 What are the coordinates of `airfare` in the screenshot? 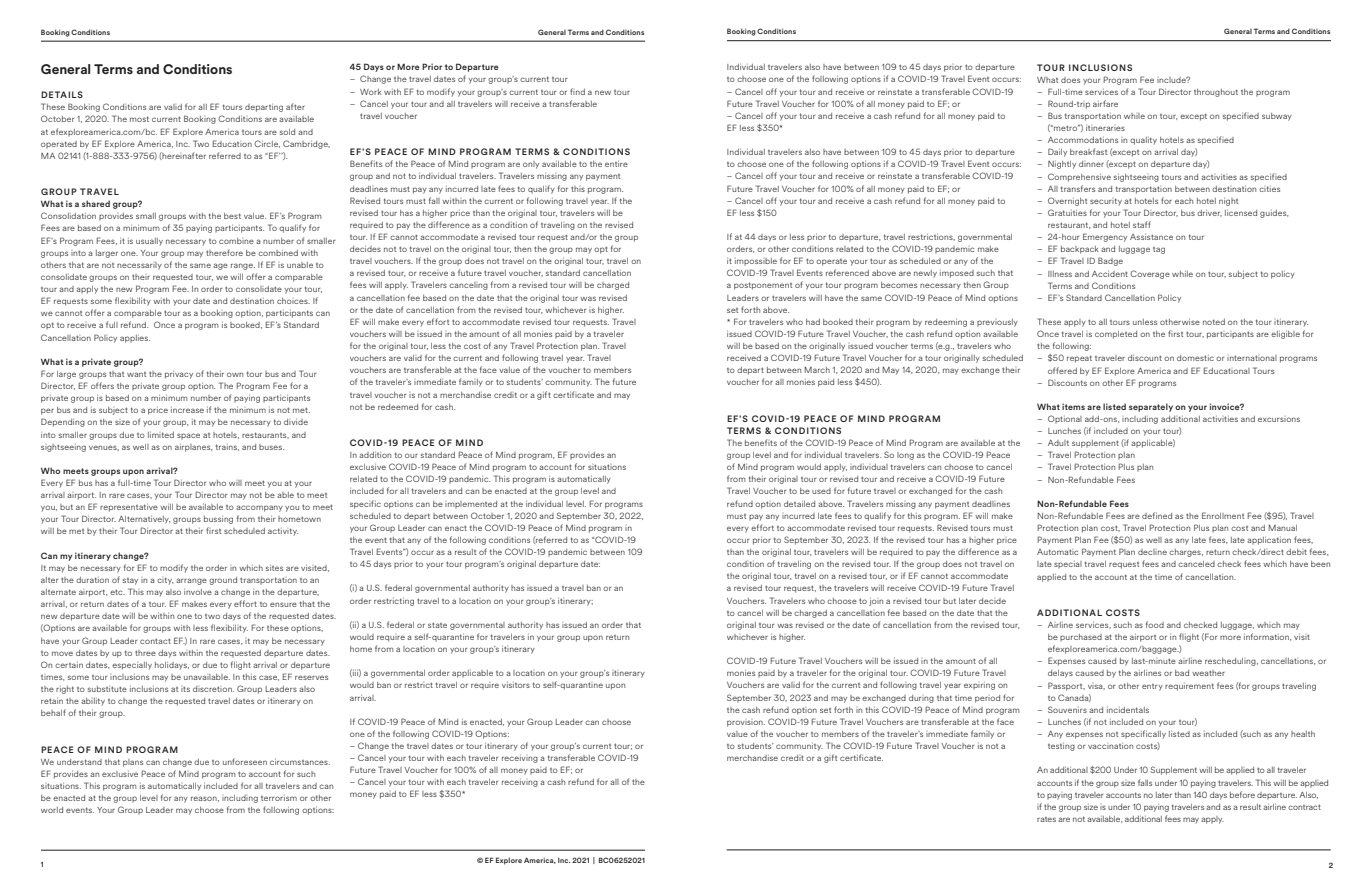 It's located at (1105, 103).
